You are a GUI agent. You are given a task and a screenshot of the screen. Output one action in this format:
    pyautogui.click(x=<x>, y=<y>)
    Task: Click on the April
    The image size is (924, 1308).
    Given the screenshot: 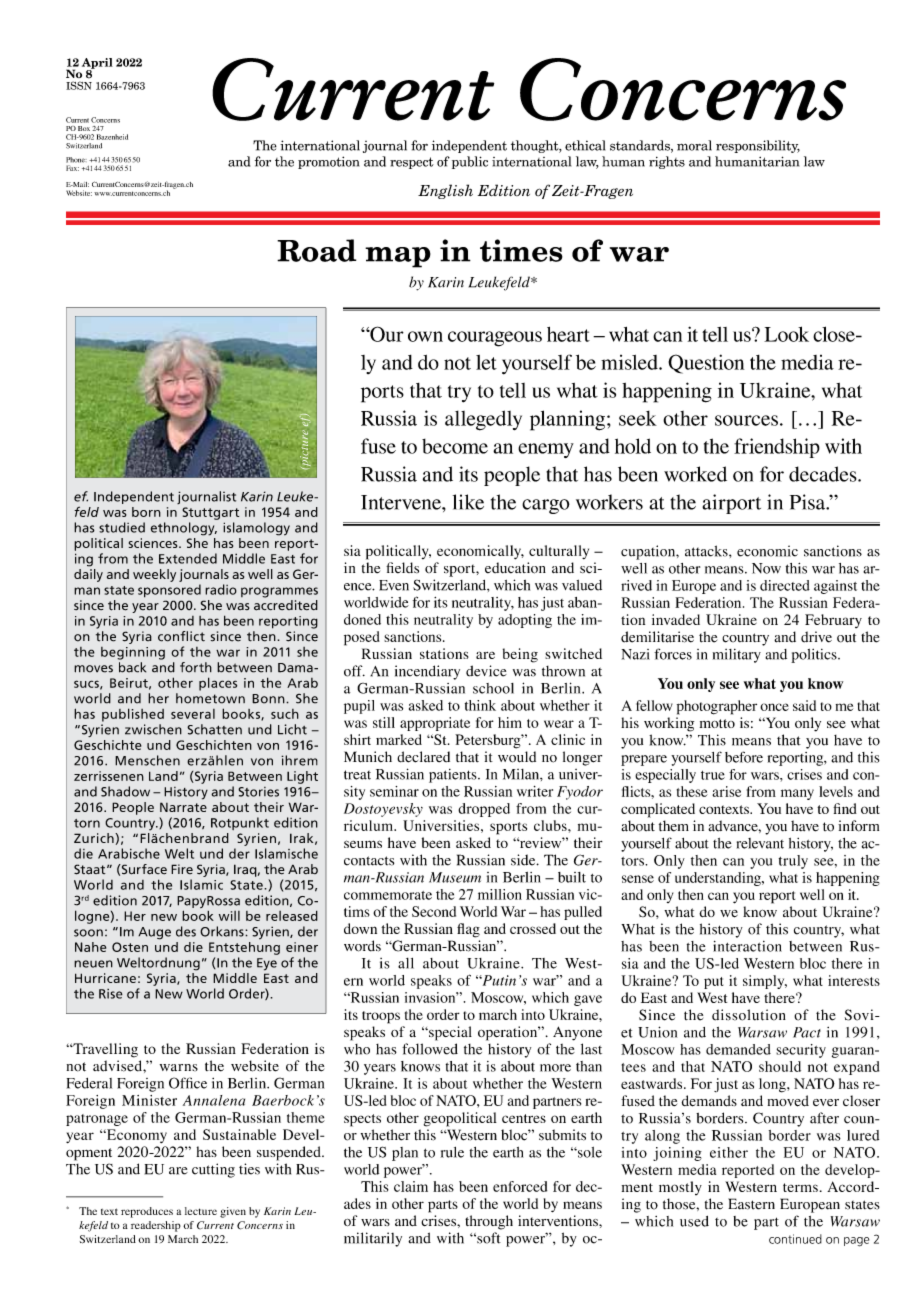 What is the action you would take?
    pyautogui.click(x=97, y=64)
